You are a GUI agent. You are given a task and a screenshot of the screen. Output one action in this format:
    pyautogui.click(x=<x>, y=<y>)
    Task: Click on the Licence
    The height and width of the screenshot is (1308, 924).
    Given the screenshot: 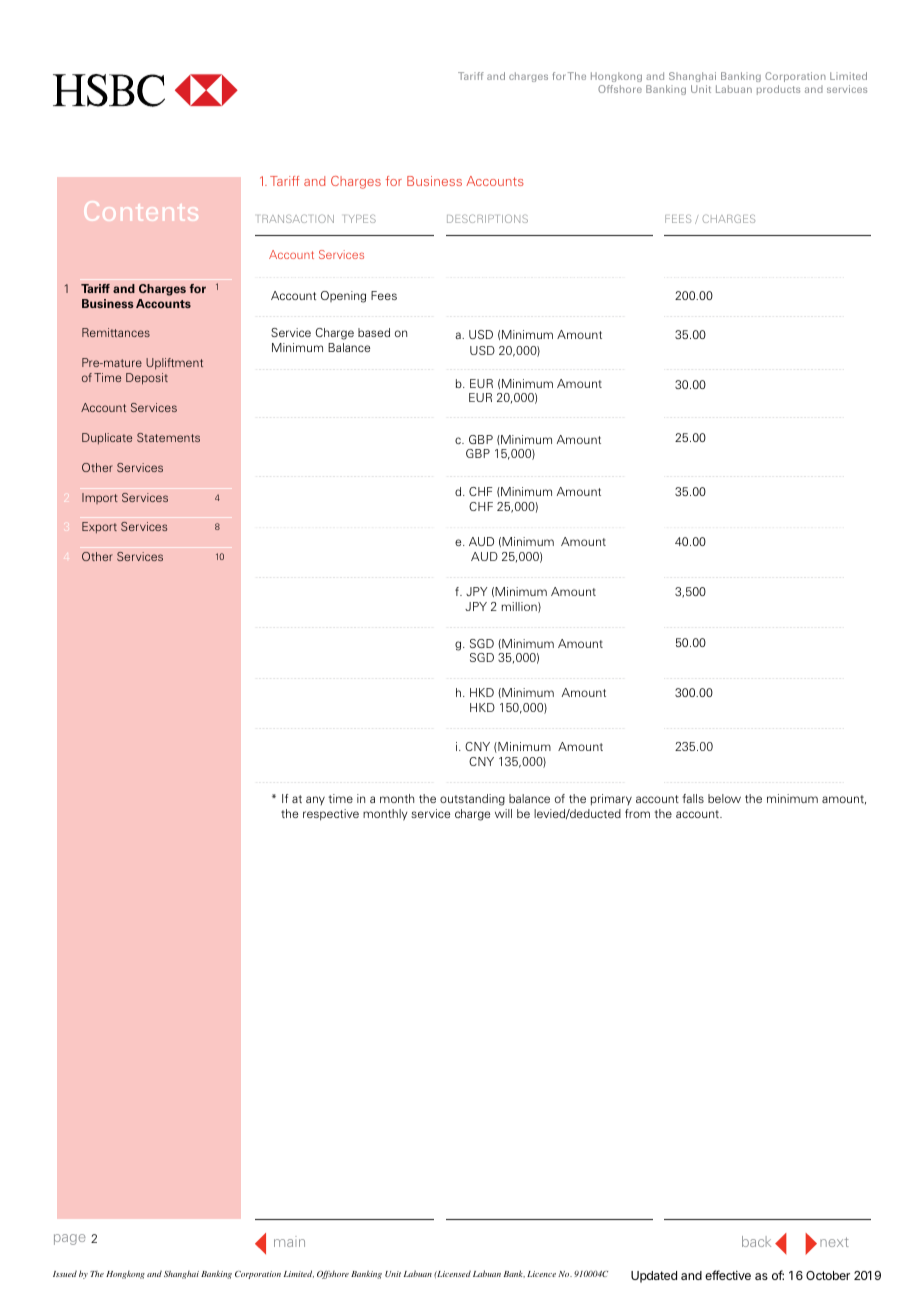 What is the action you would take?
    pyautogui.click(x=541, y=1274)
